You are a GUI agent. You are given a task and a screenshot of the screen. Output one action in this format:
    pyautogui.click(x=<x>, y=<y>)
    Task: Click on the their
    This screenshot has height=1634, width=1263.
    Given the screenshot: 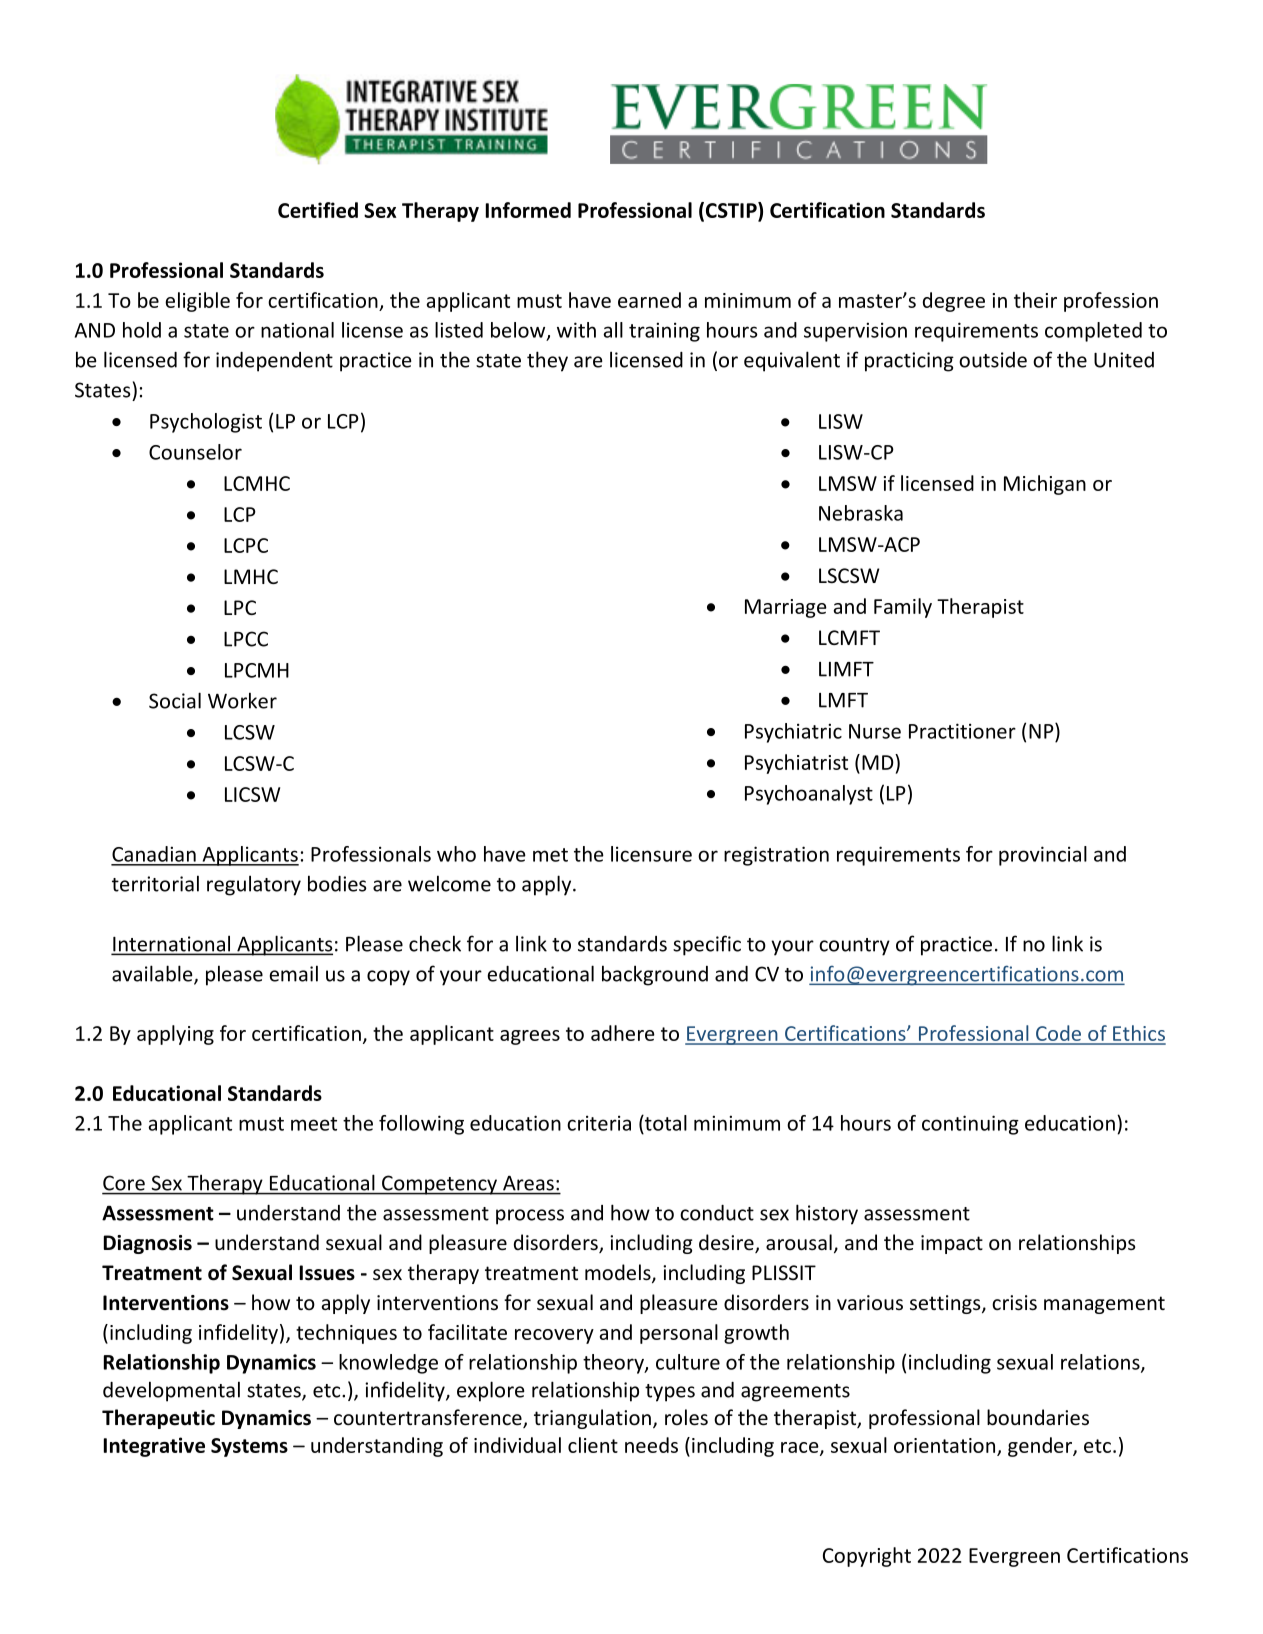 What is the action you would take?
    pyautogui.click(x=1035, y=300)
